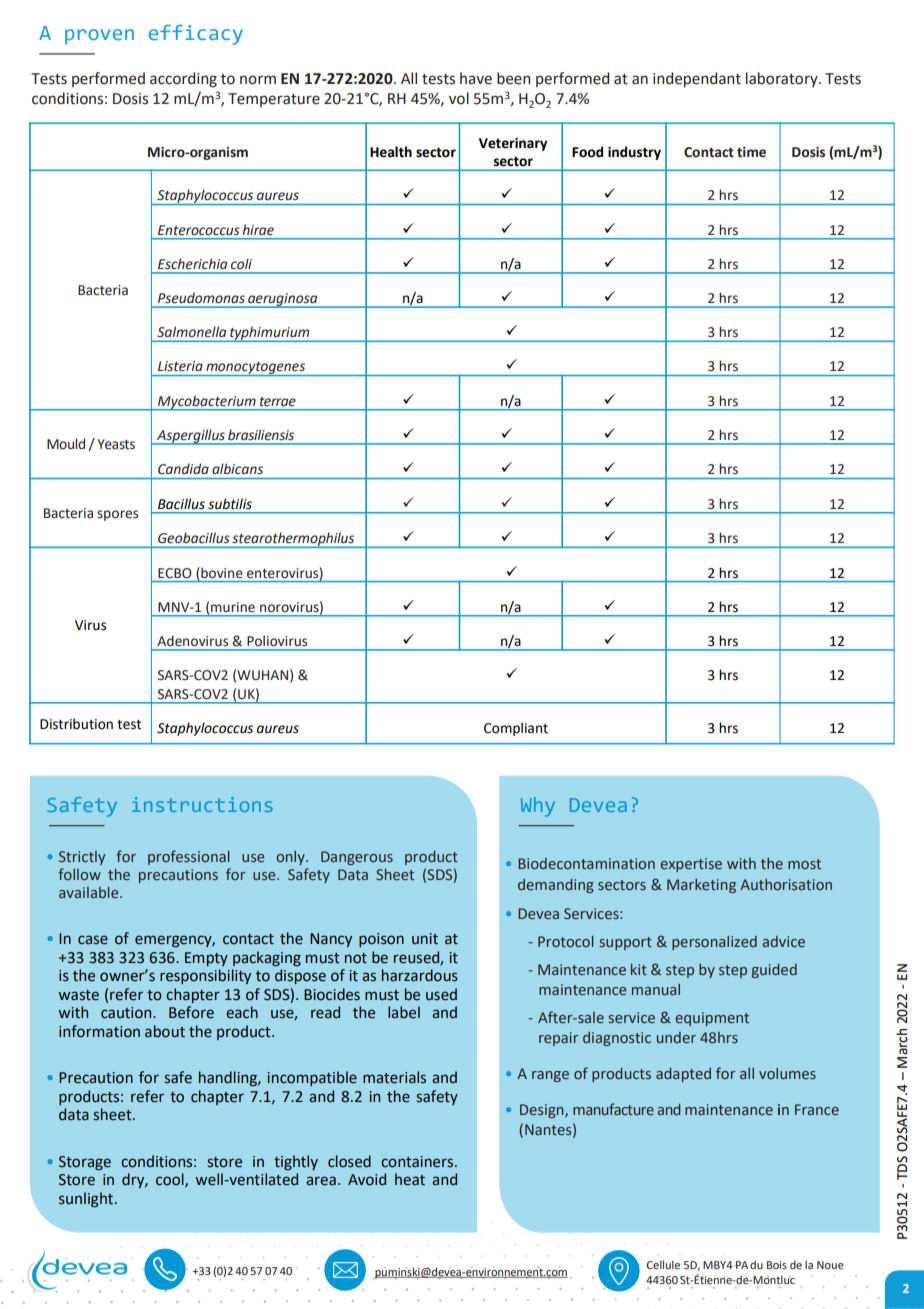  What do you see at coordinates (697, 79) in the document?
I see `independant` at bounding box center [697, 79].
